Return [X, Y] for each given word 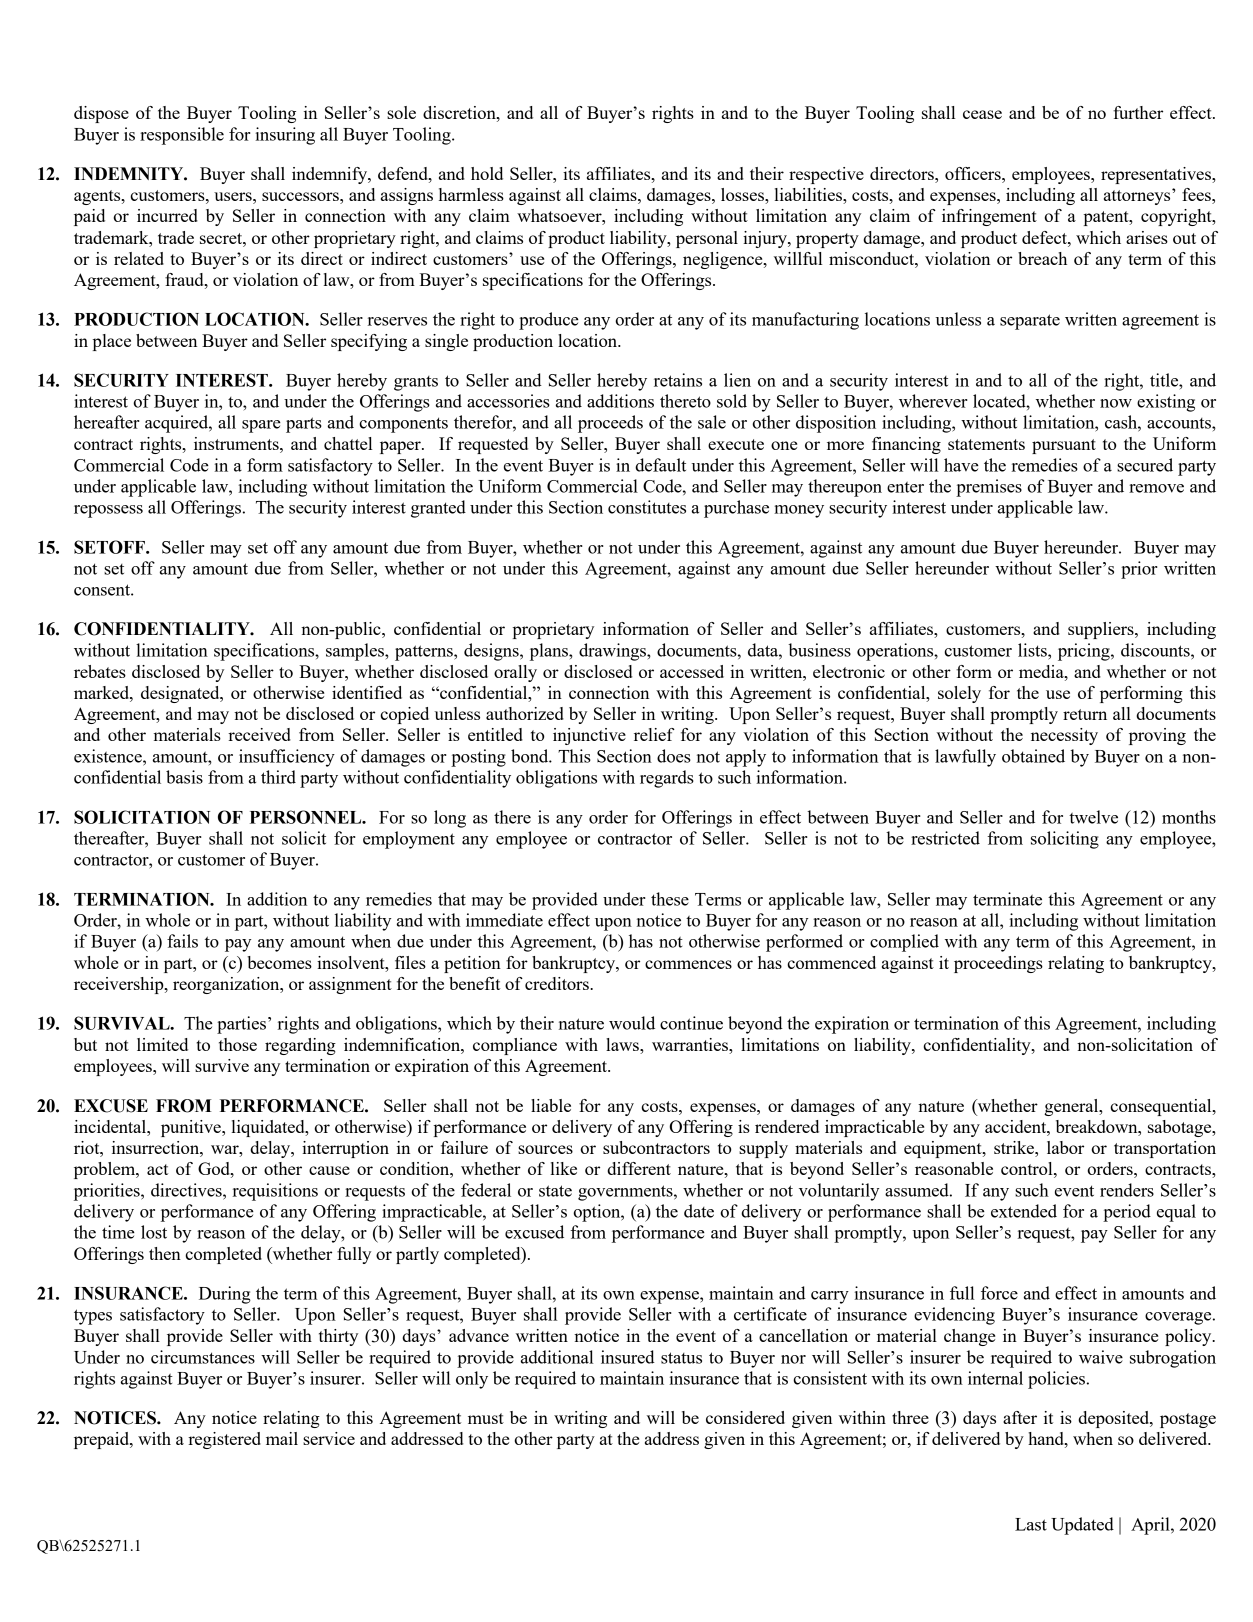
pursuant [1064, 446]
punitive [192, 1128]
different [639, 1168]
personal [707, 239]
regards [667, 779]
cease [982, 114]
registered [224, 1440]
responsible [182, 136]
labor [1065, 1147]
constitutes [647, 507]
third [278, 777]
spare [261, 426]
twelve [1093, 817]
